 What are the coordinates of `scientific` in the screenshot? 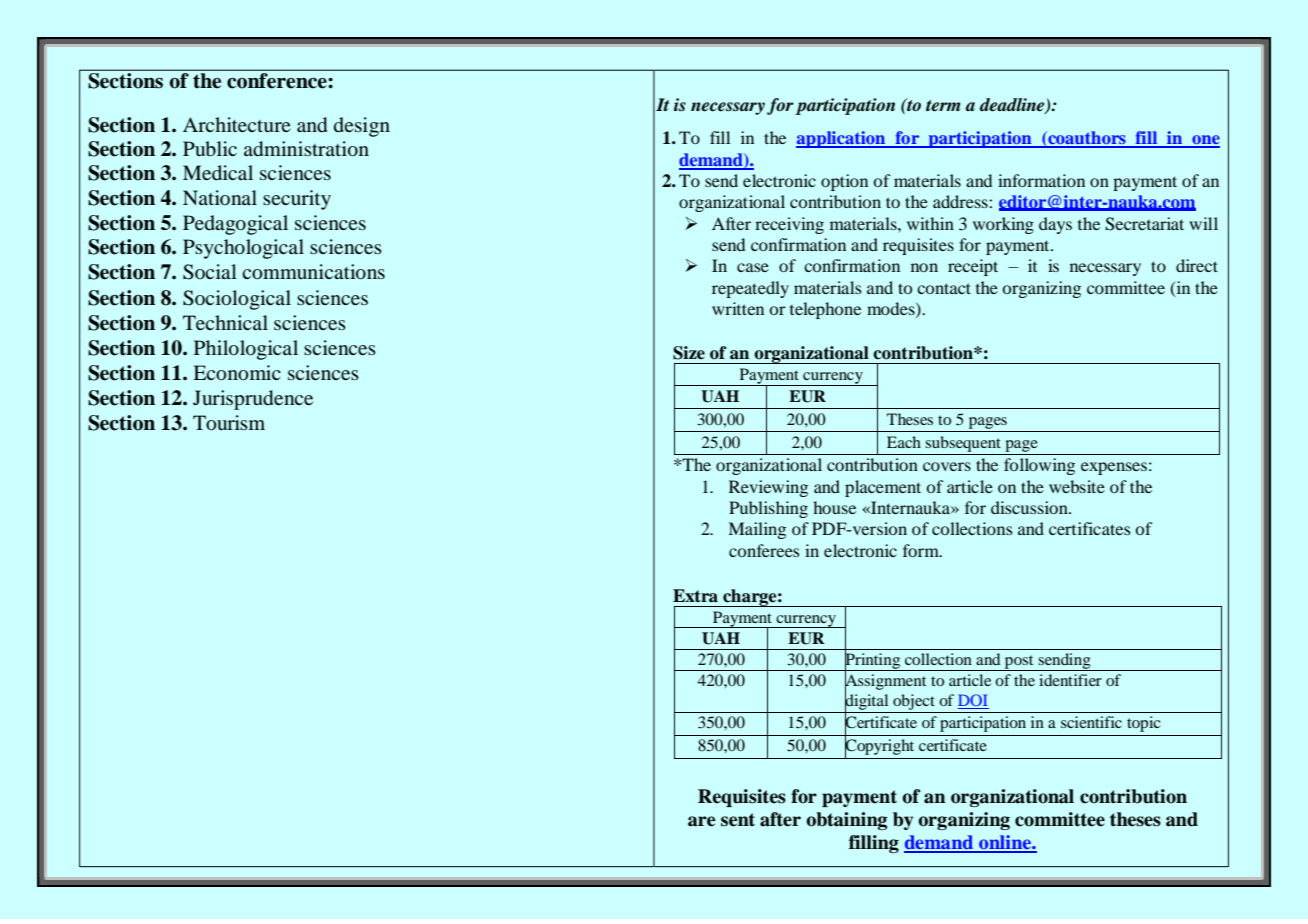 It's located at (1091, 722).
